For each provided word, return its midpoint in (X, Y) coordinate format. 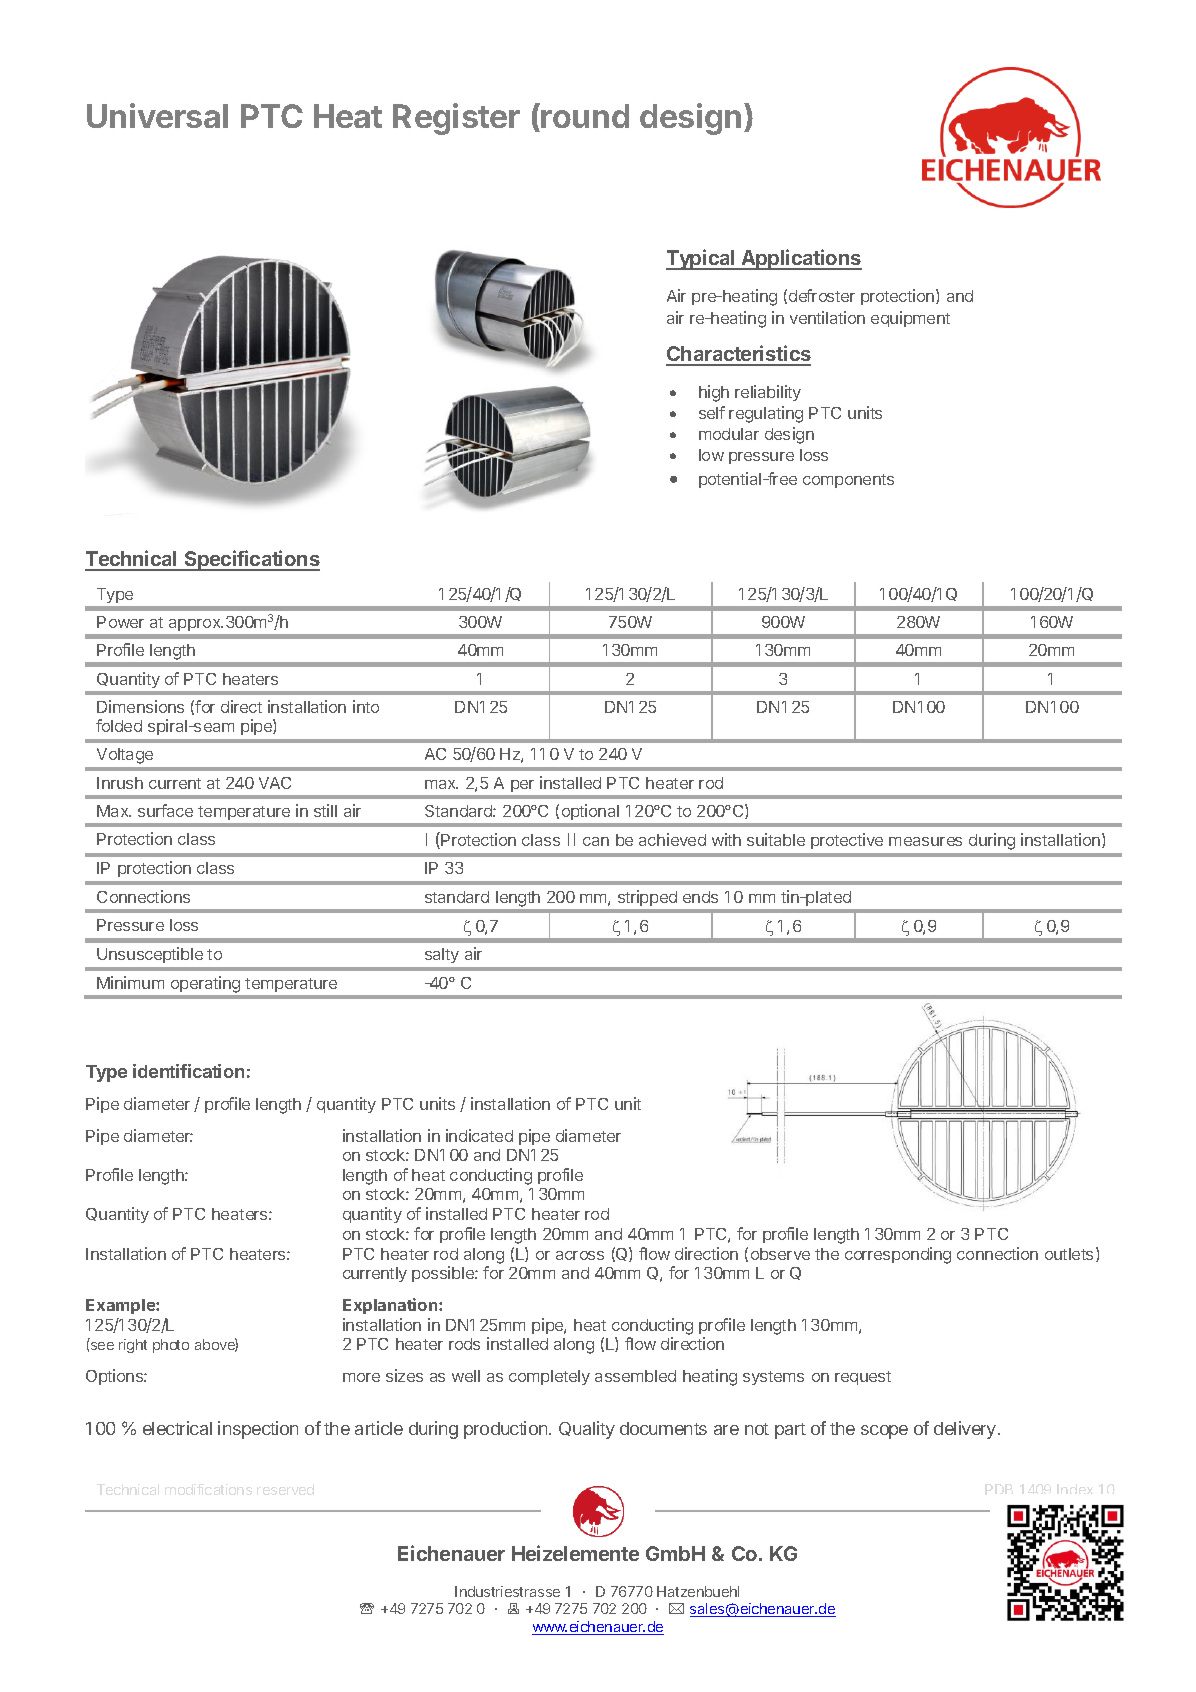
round (584, 117)
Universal (157, 115)
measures (925, 841)
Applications (800, 259)
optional (590, 812)
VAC (275, 783)
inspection (258, 1430)
